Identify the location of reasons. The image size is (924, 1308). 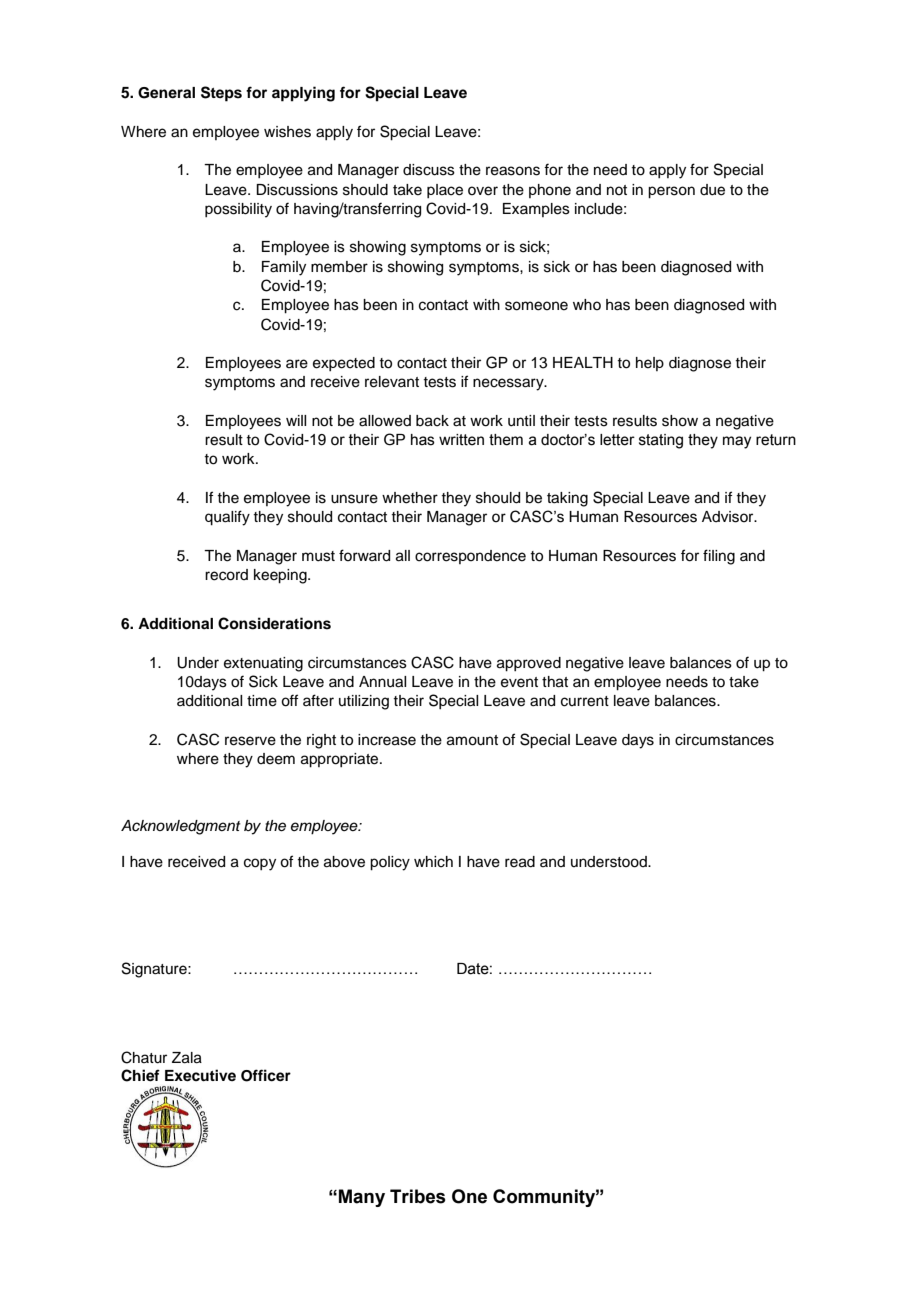
(513, 171).
